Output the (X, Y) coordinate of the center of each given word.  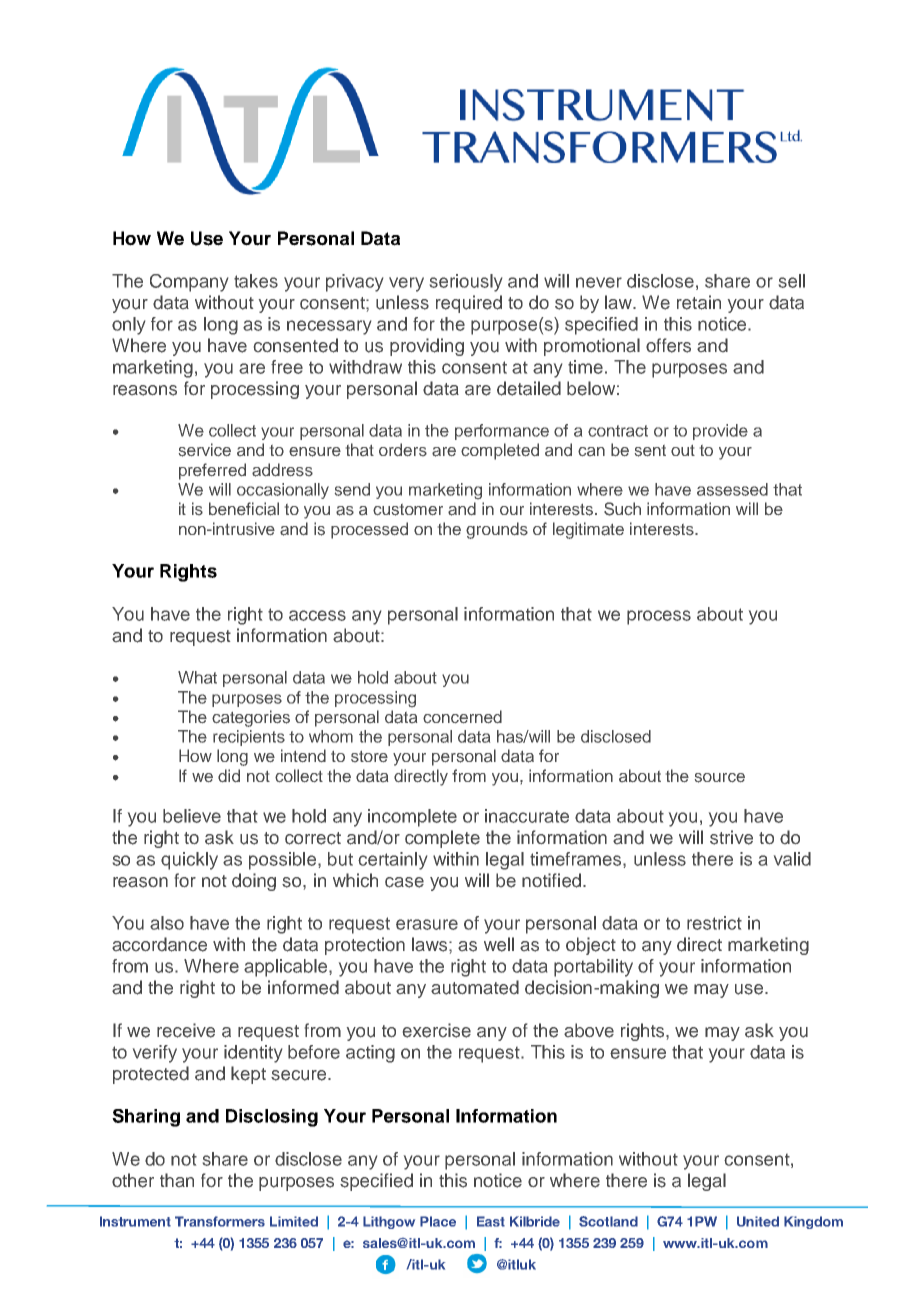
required (469, 304)
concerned (462, 716)
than (177, 1180)
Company (189, 283)
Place (438, 1221)
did (229, 775)
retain (699, 302)
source (720, 778)
